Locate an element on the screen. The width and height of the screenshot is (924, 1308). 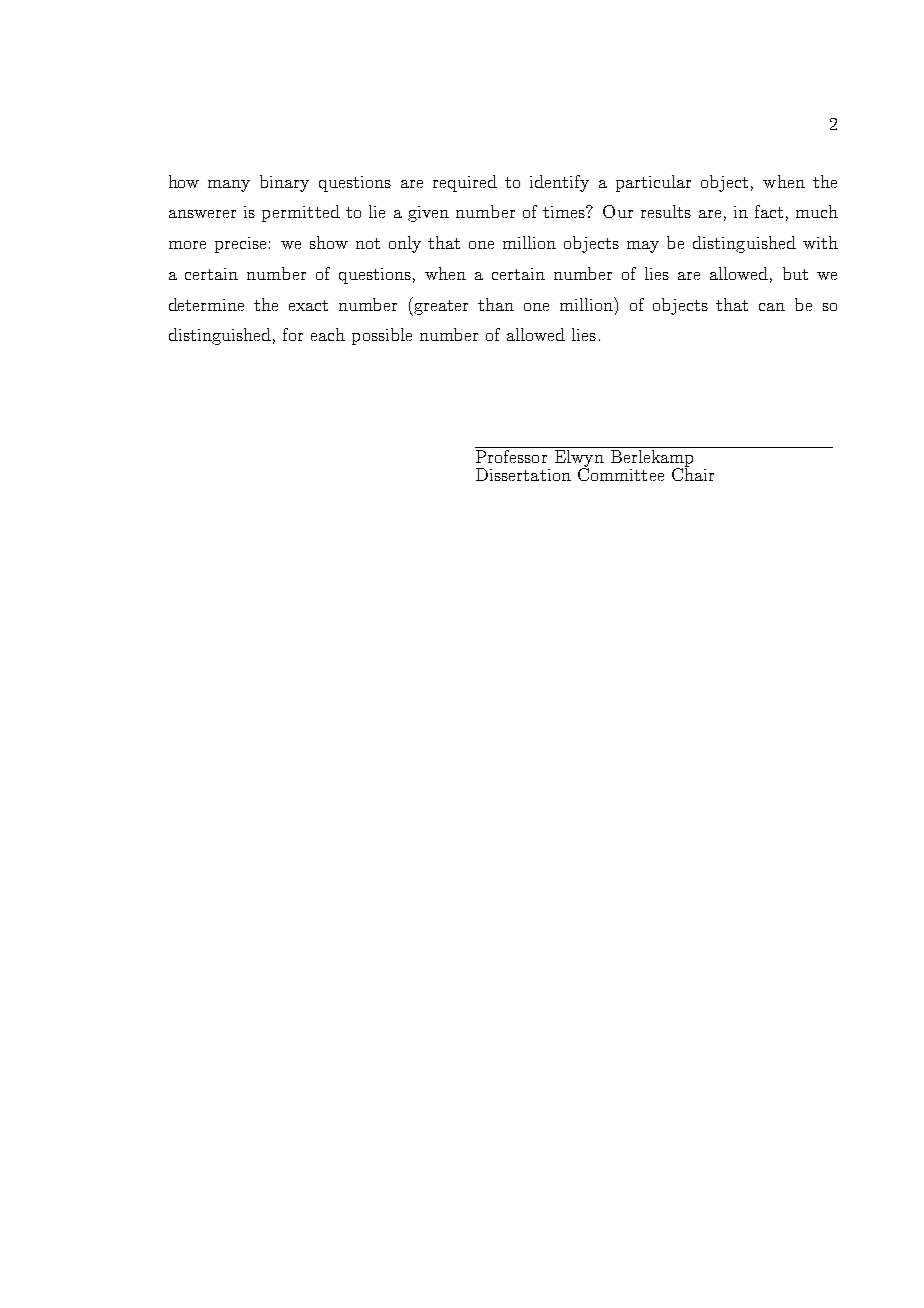
required is located at coordinates (465, 183).
